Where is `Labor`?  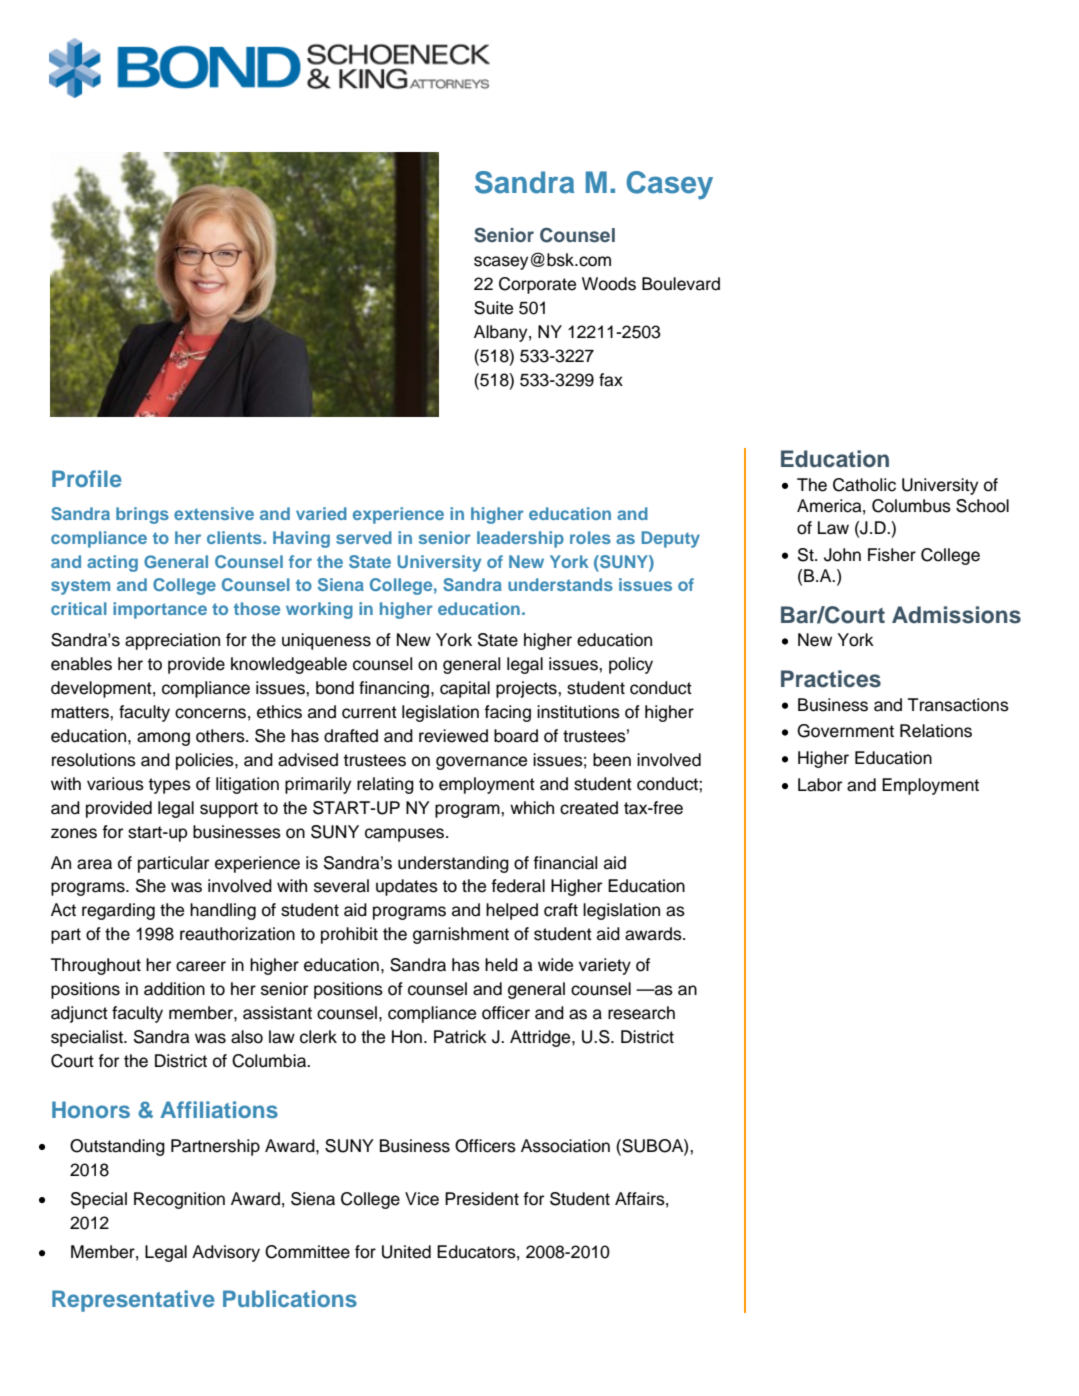 Labor is located at coordinates (820, 785).
